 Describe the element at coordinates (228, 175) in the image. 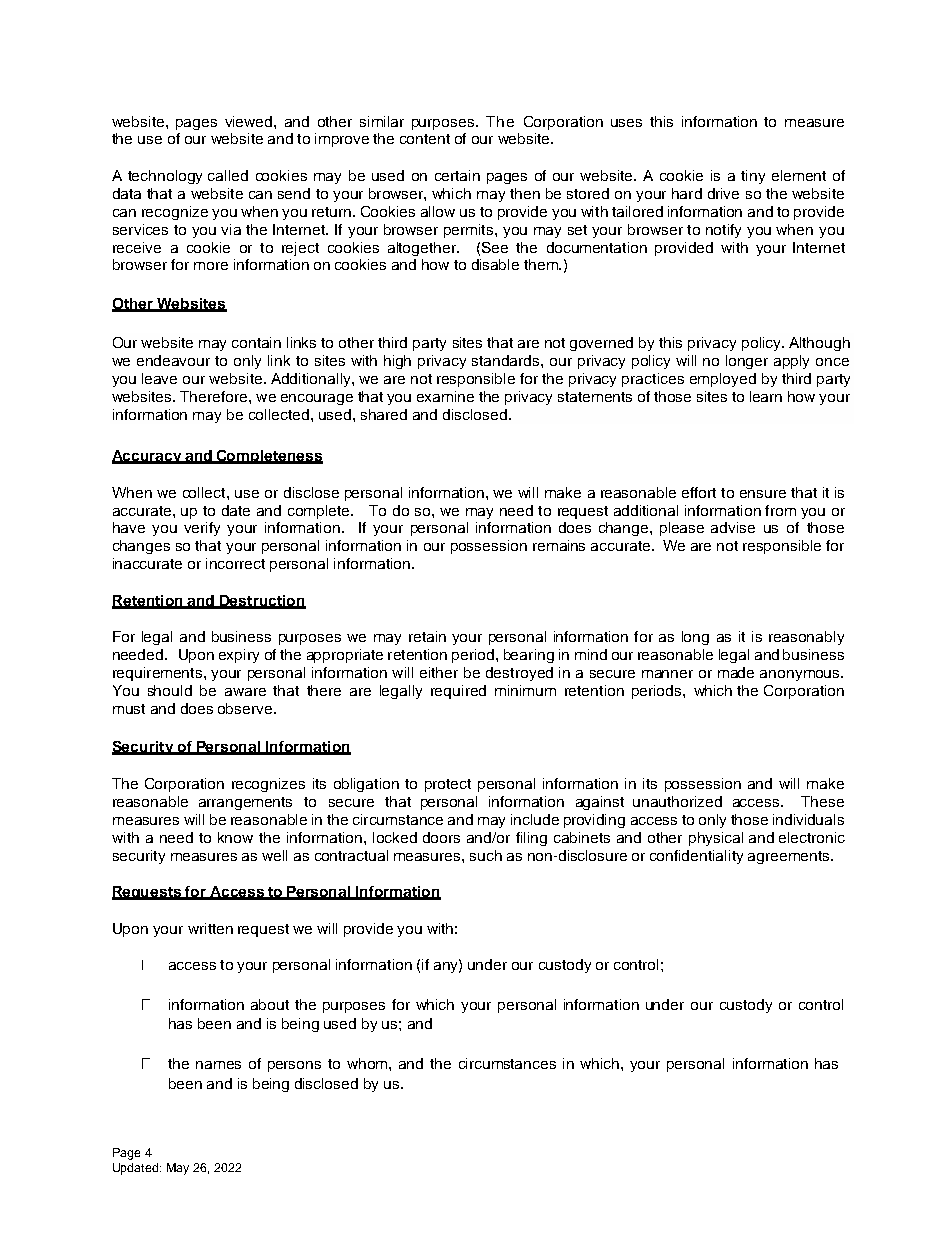

I see `called` at that location.
